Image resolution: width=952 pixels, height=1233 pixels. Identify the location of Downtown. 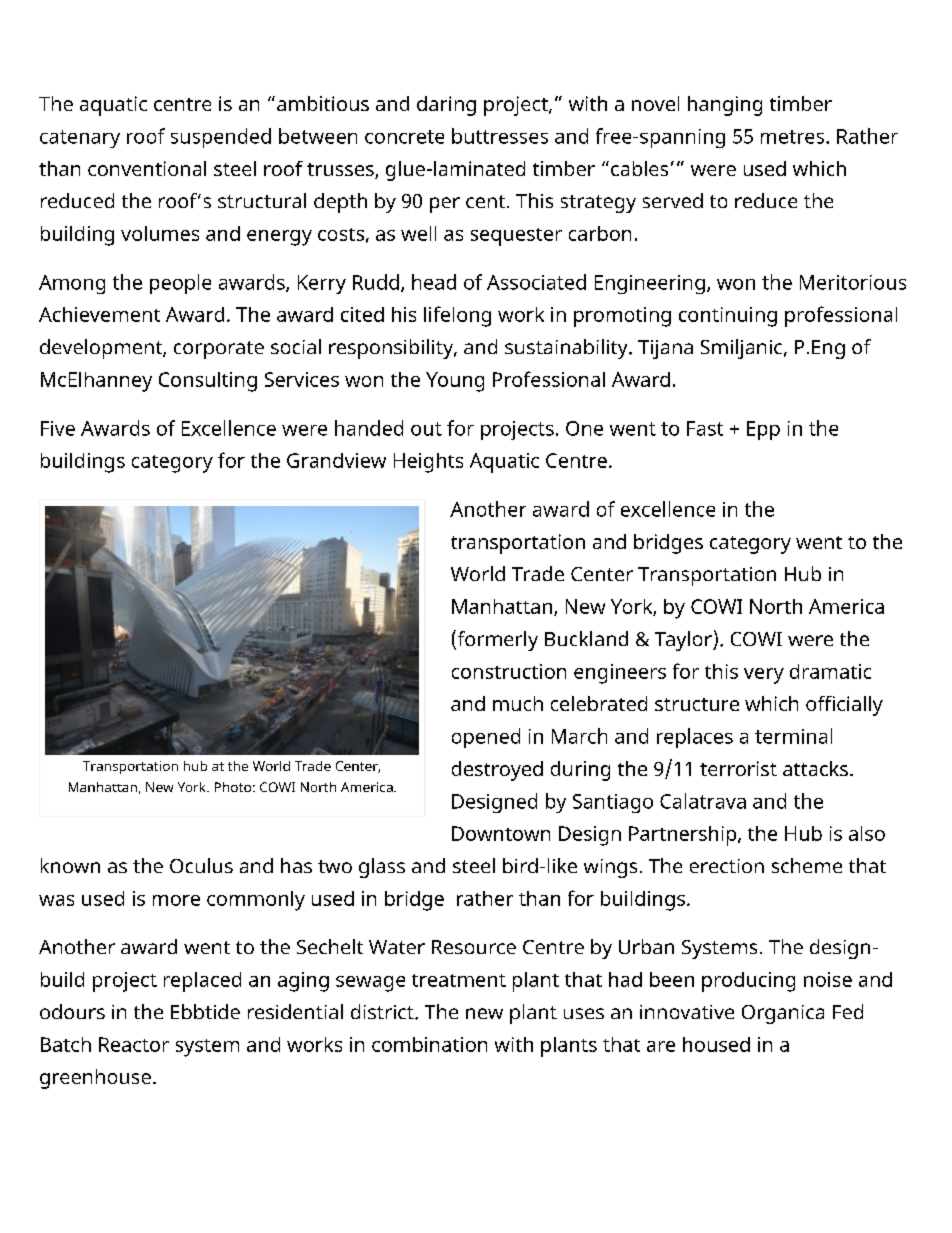
(501, 833).
